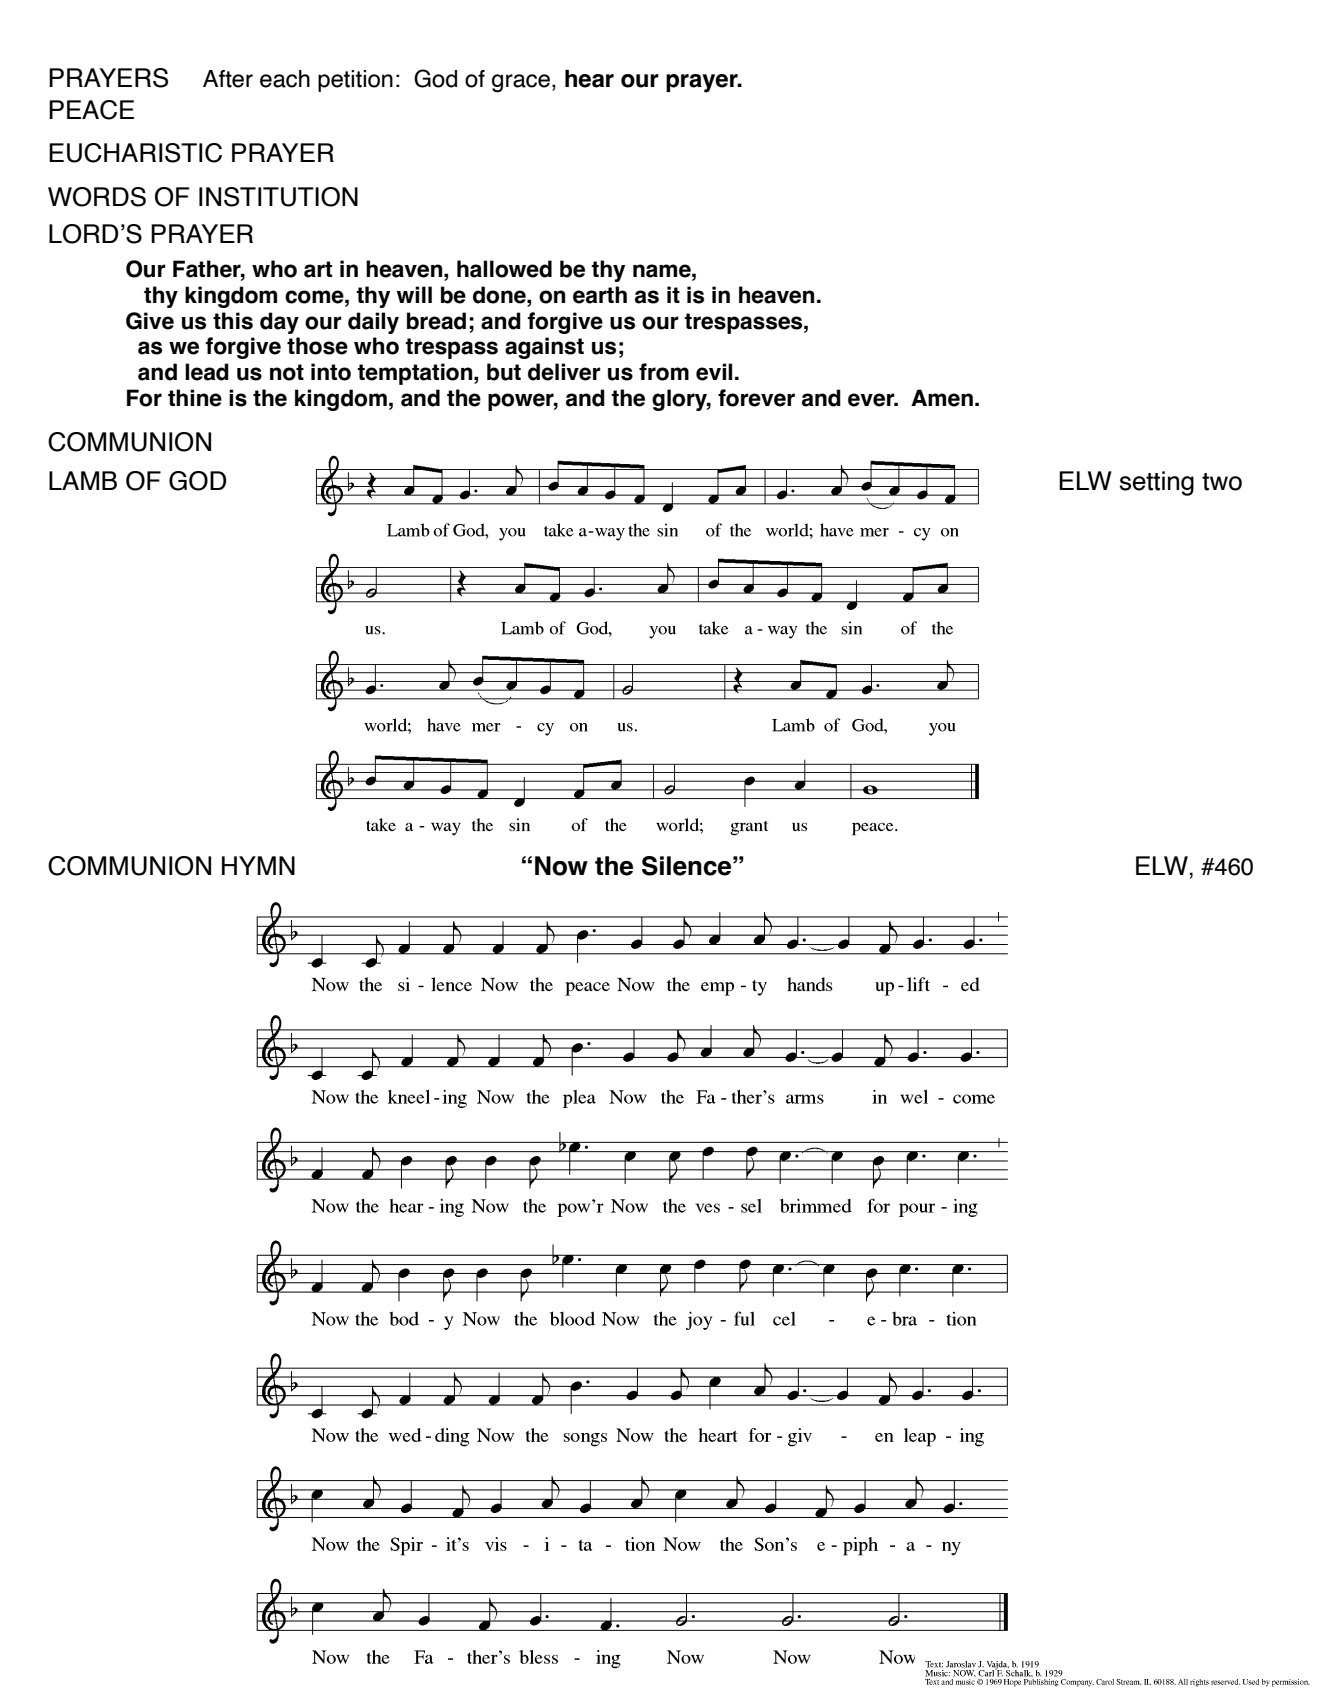 The height and width of the screenshot is (1707, 1319). Describe the element at coordinates (521, 83) in the screenshot. I see `grace` at that location.
